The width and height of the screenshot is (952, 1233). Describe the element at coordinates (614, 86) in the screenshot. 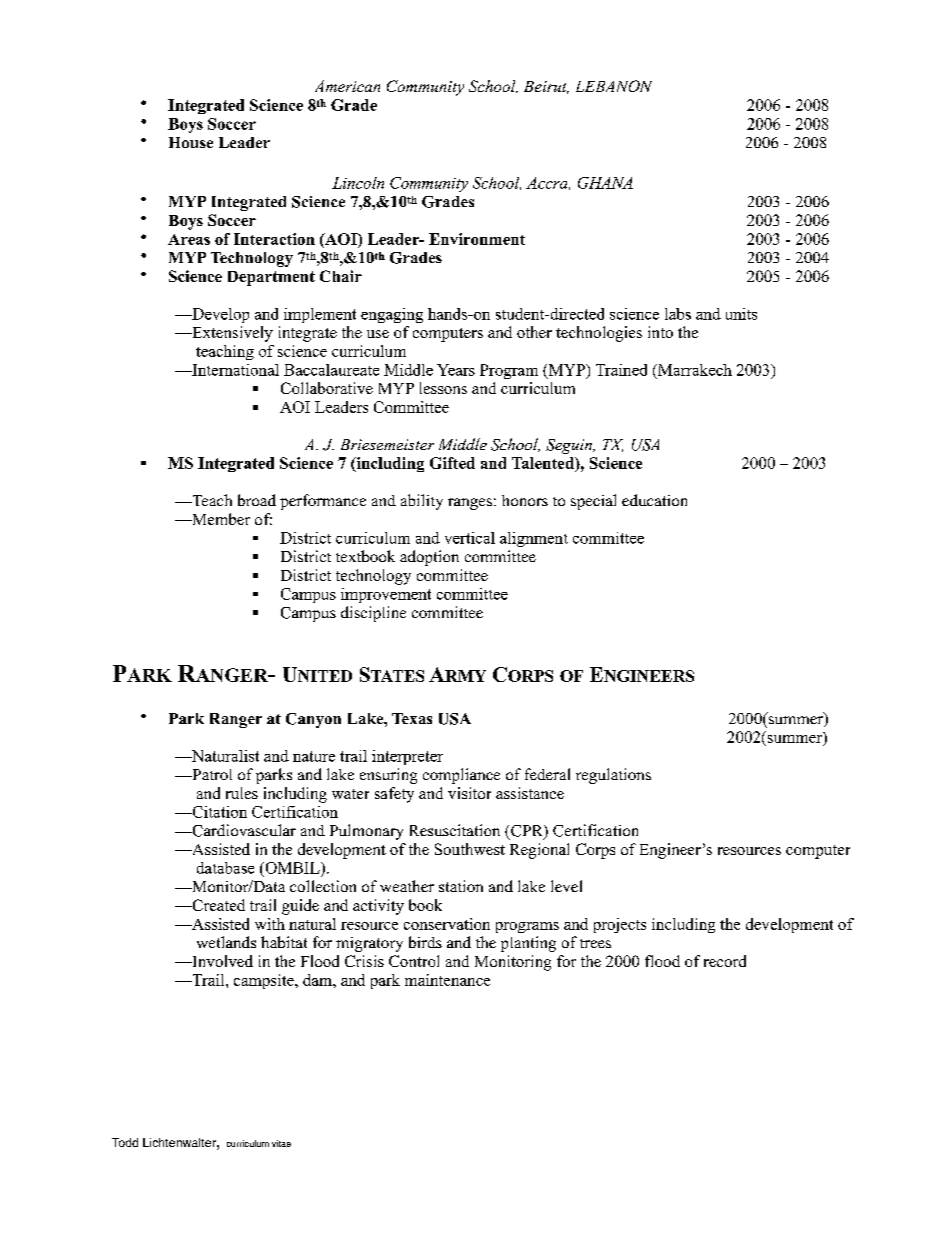

I see `LEBANON` at that location.
